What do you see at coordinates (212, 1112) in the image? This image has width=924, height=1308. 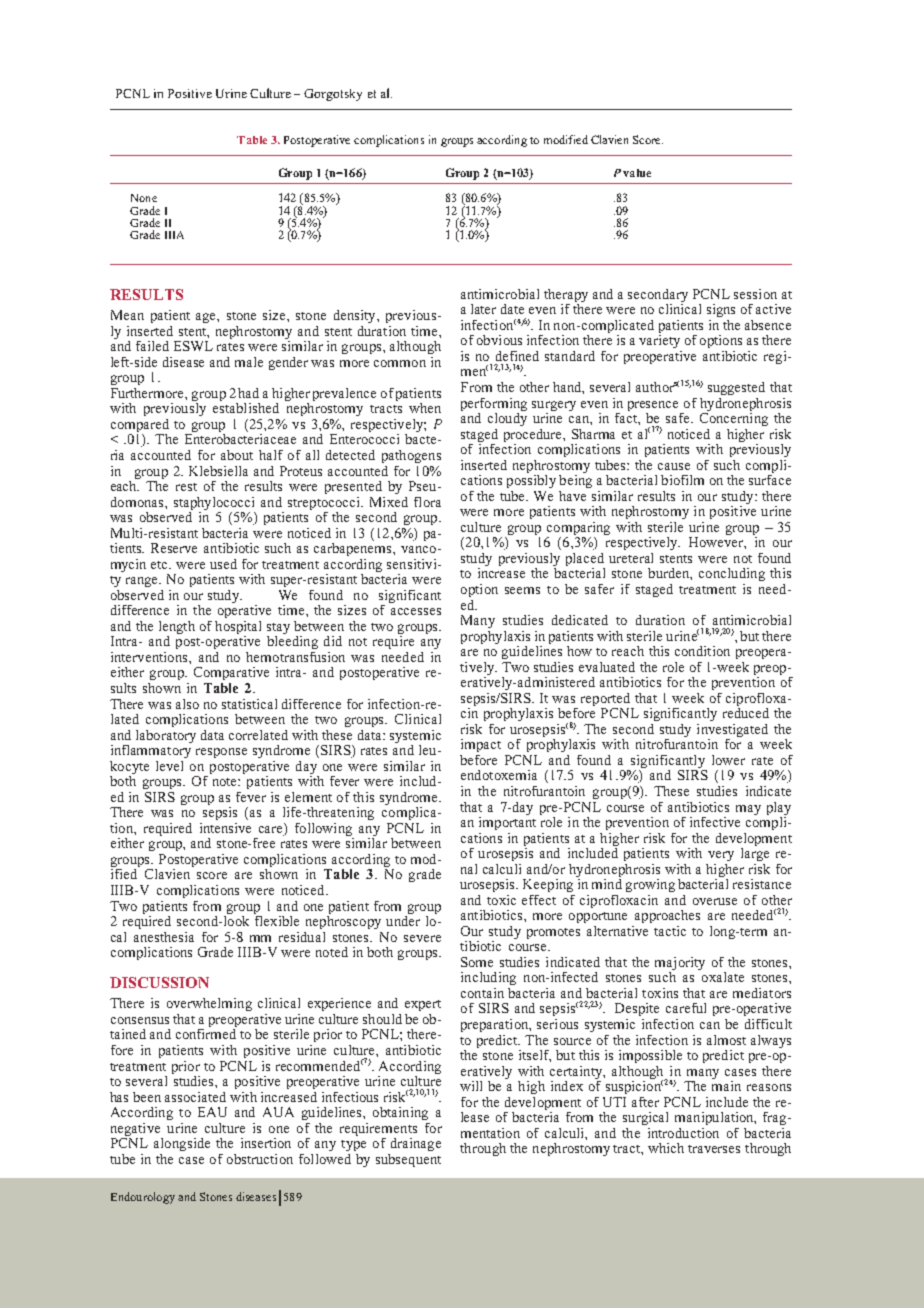 I see `EAU` at bounding box center [212, 1112].
